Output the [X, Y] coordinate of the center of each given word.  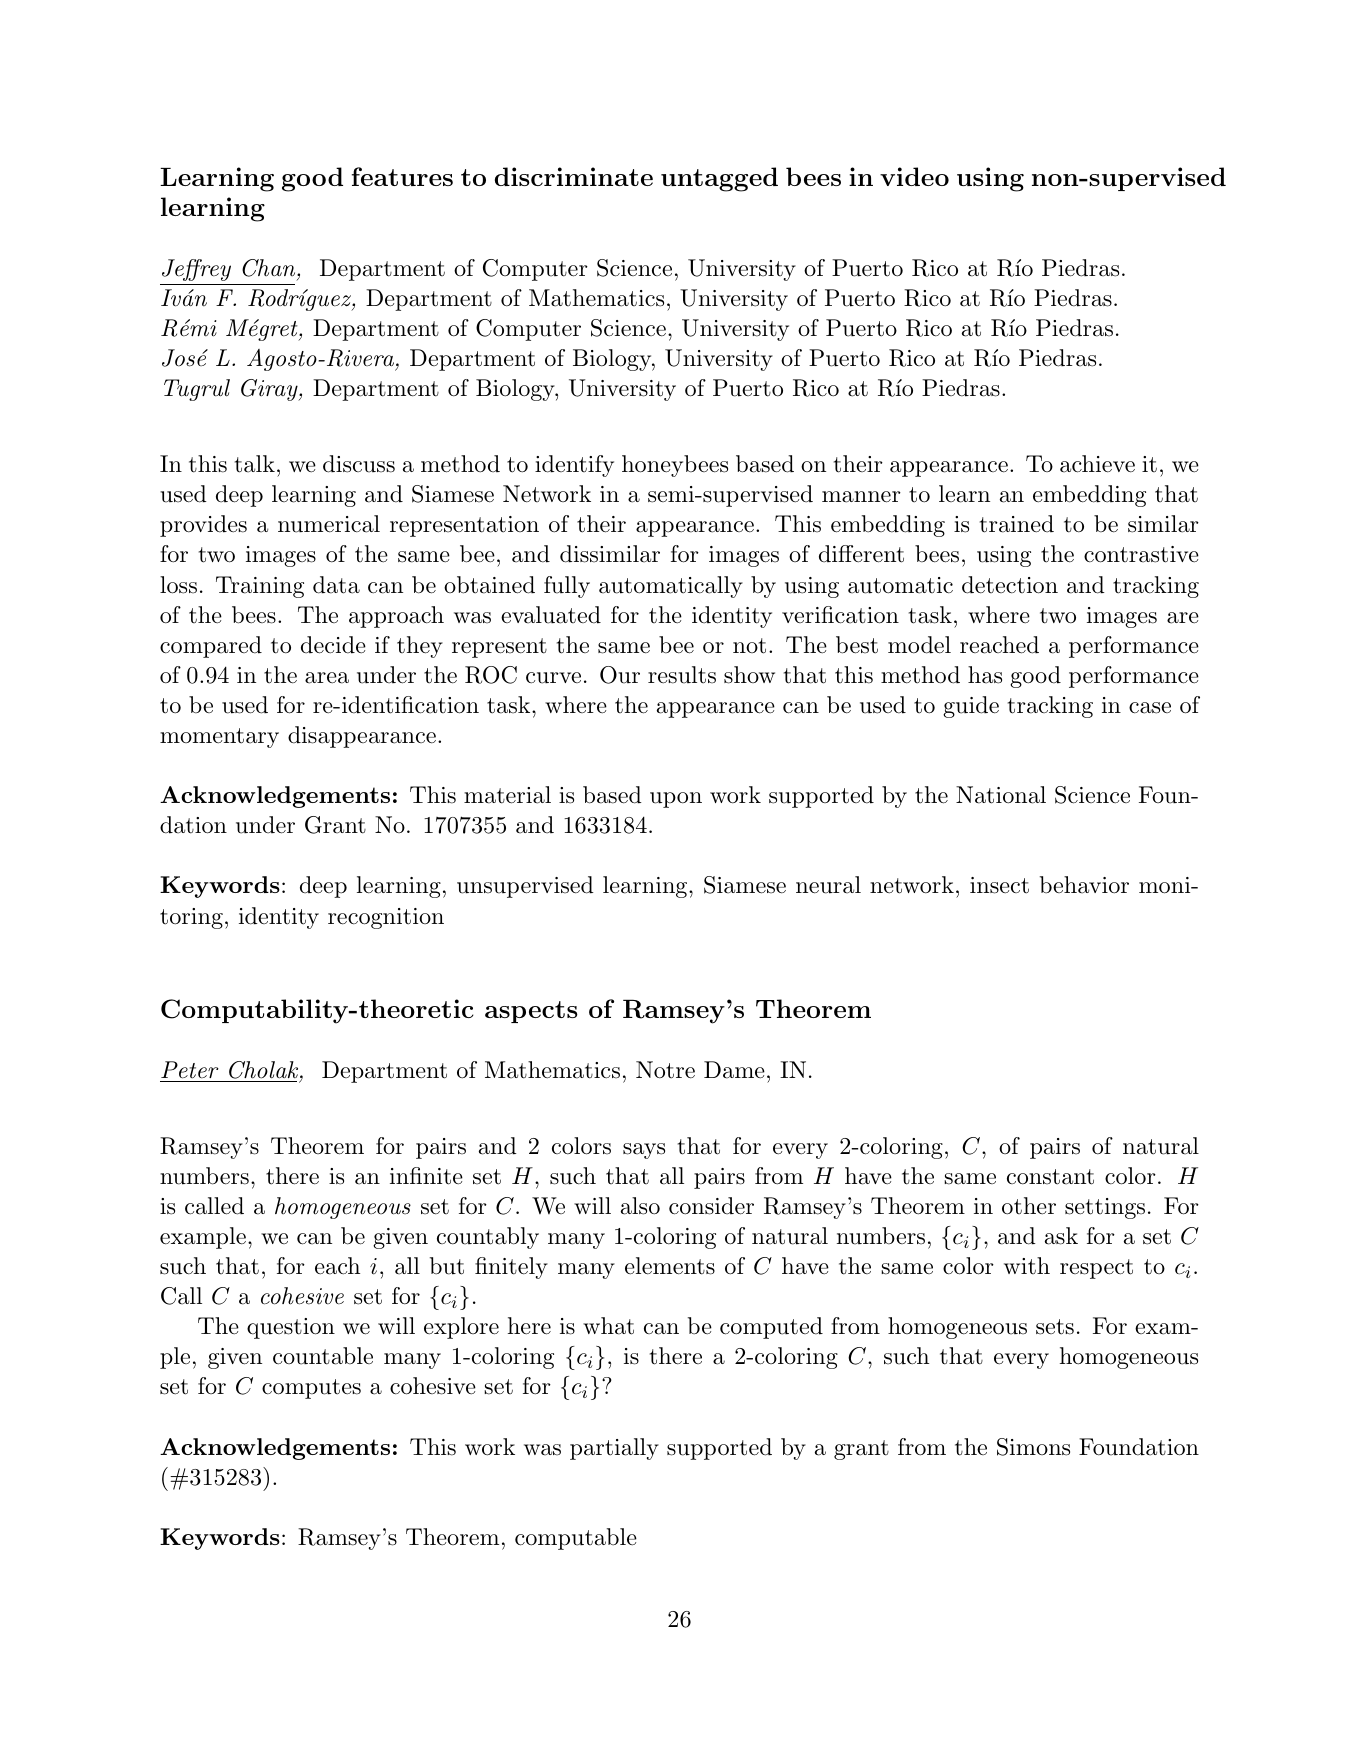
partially [614, 1449]
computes [311, 1389]
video [914, 176]
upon [676, 800]
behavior [1084, 885]
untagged [719, 179]
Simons [1033, 1447]
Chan [270, 268]
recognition [386, 918]
